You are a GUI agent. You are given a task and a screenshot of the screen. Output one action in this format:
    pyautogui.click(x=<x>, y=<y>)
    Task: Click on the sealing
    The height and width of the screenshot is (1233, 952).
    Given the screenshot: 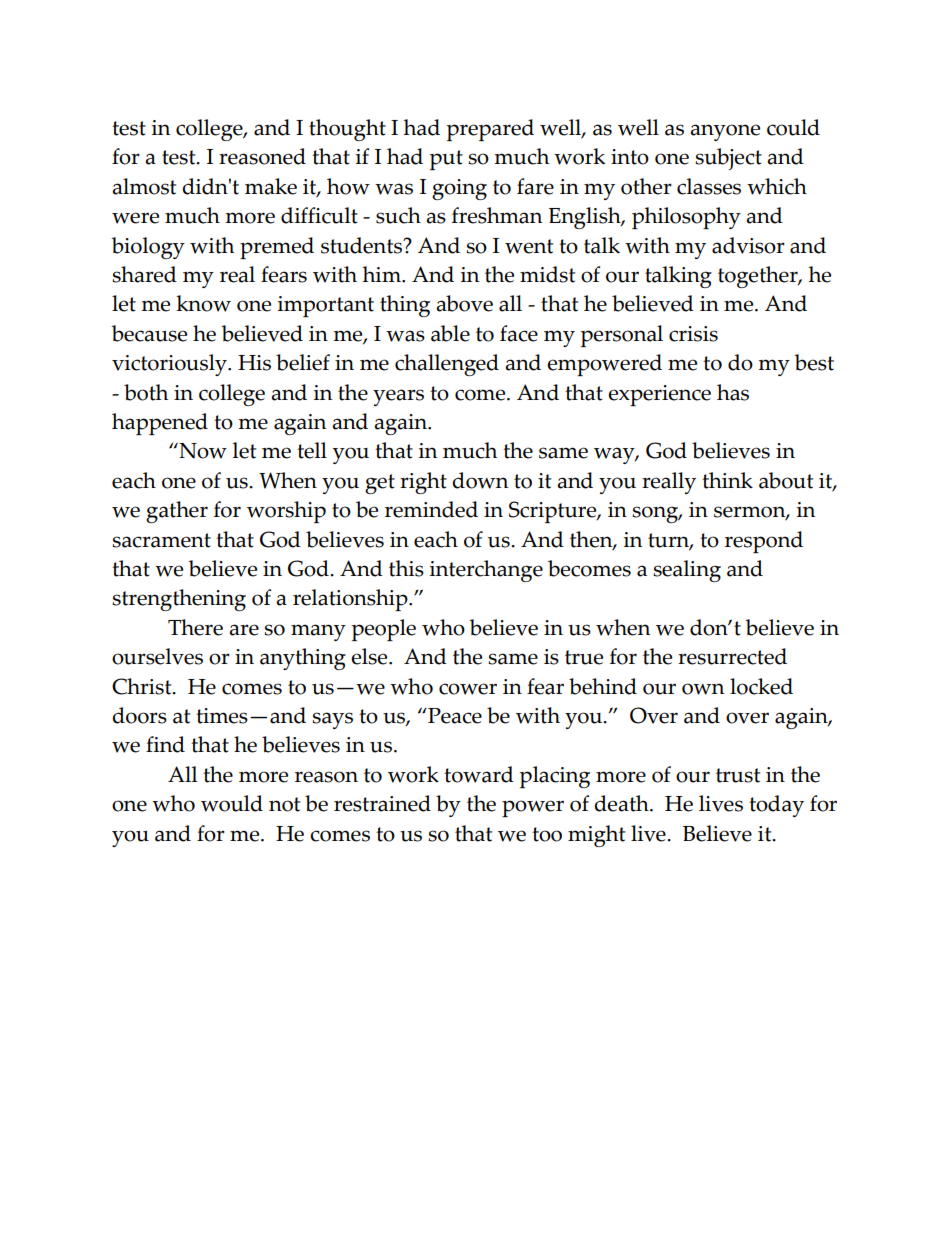 What is the action you would take?
    pyautogui.click(x=687, y=571)
